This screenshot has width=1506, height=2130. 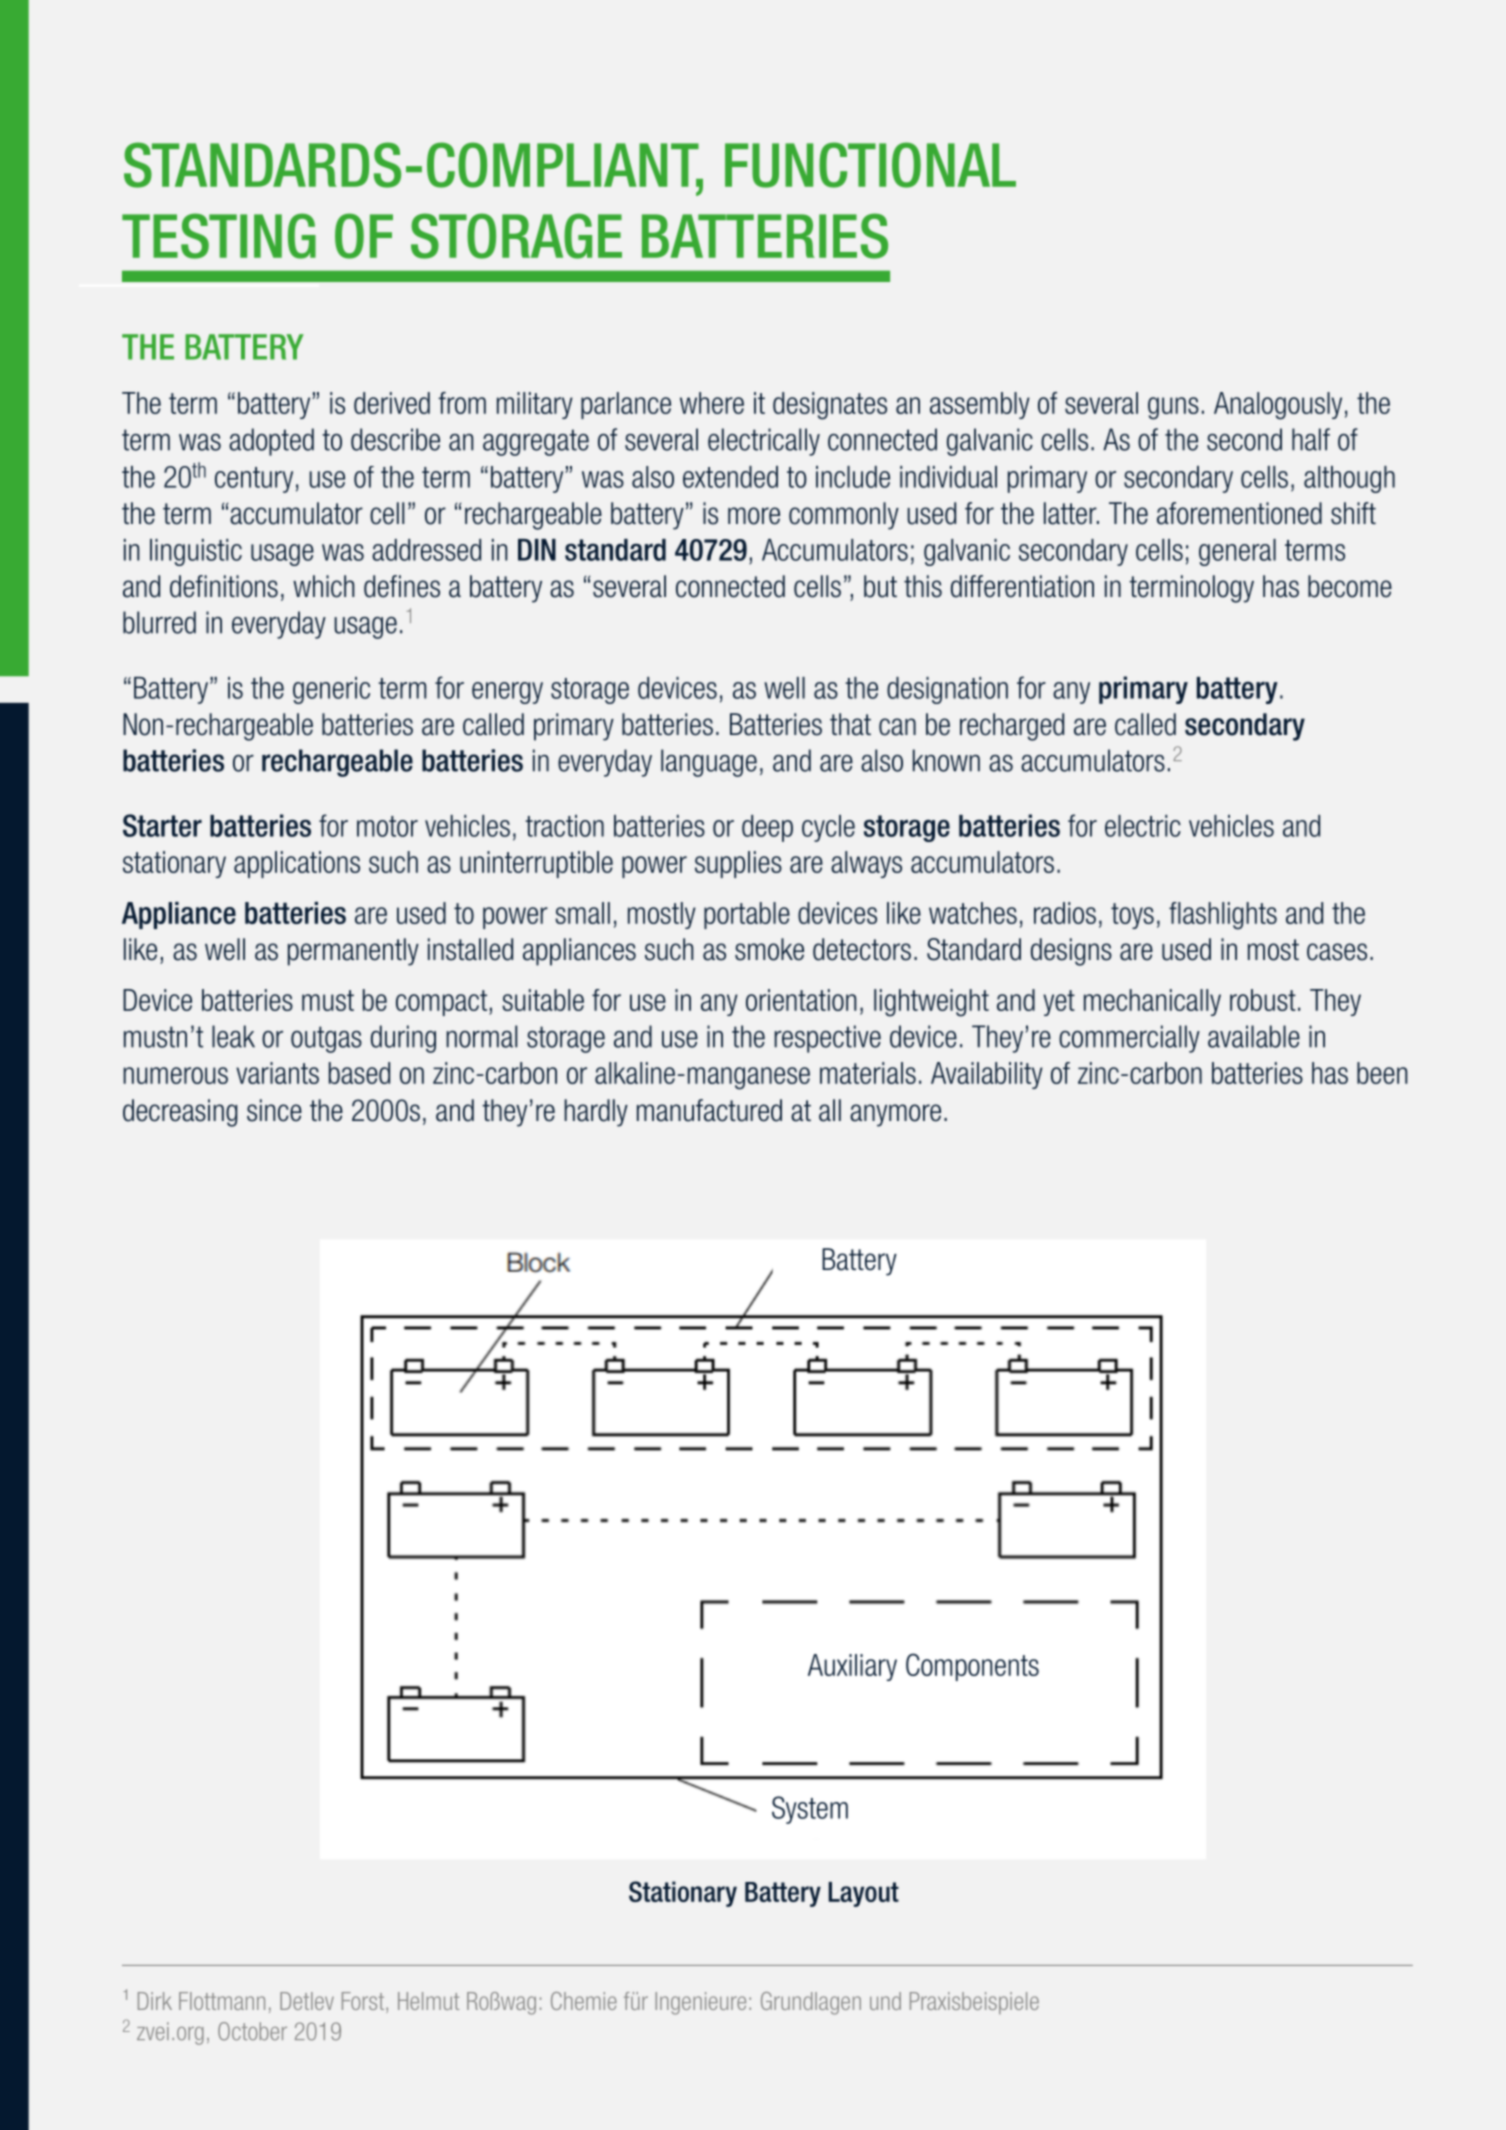 What do you see at coordinates (870, 165) in the screenshot?
I see `FUNCTIONAL` at bounding box center [870, 165].
